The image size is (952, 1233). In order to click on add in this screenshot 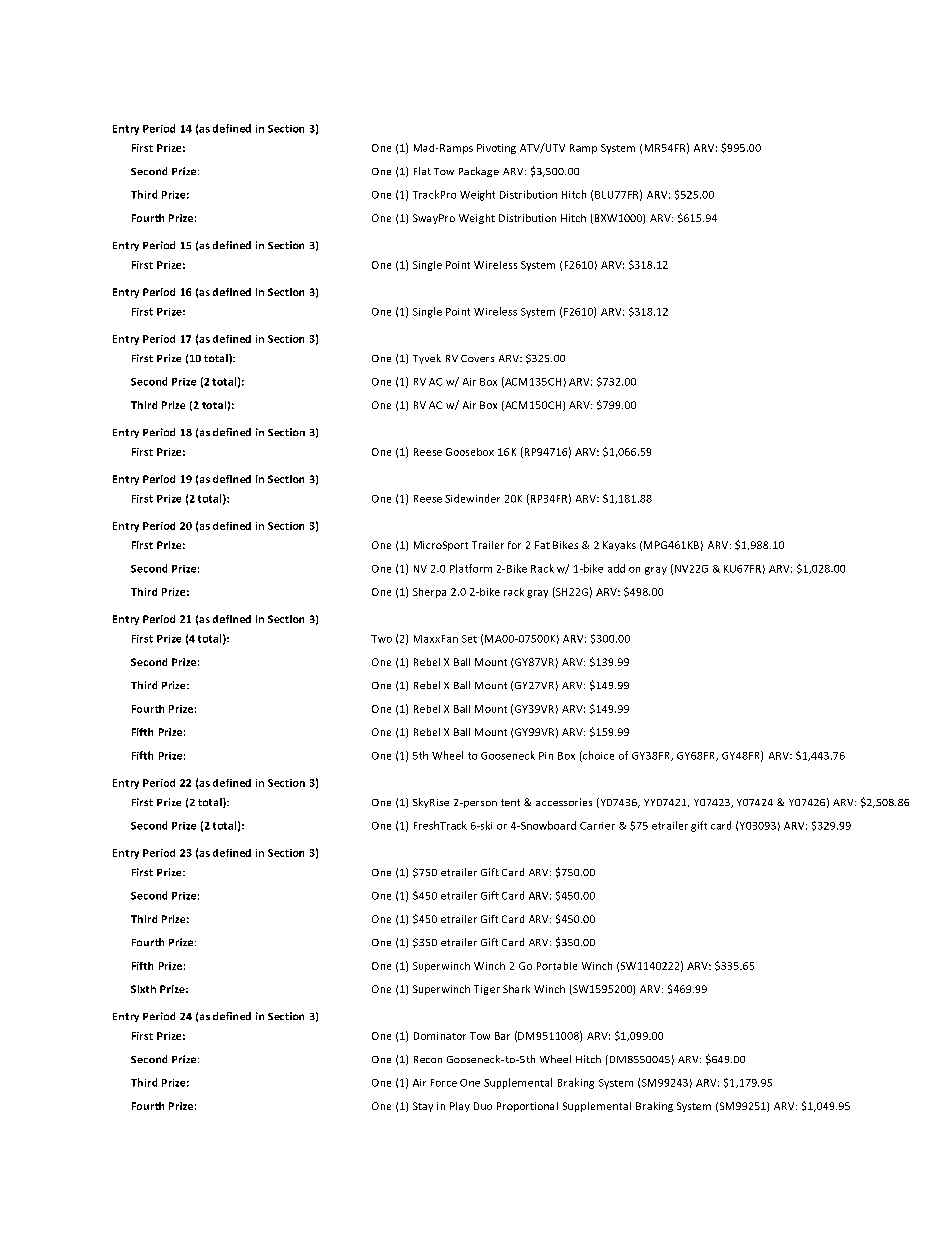, I will do `click(616, 568)`.
